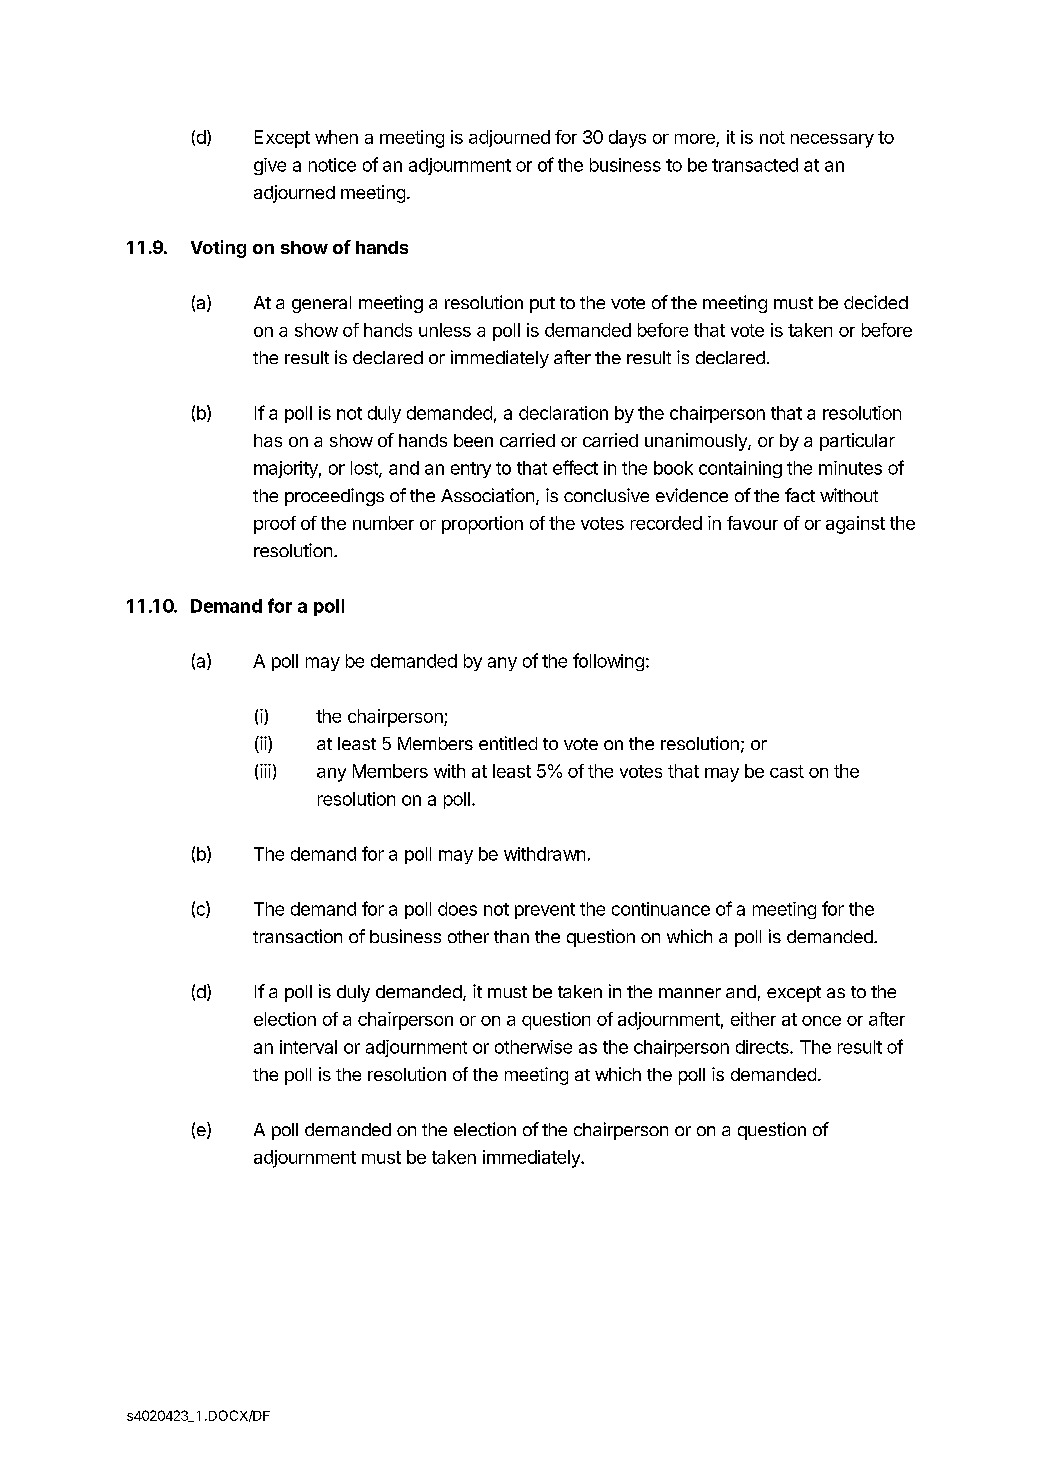 This image has width=1046, height=1478. Describe the element at coordinates (270, 166) in the image. I see `give` at that location.
